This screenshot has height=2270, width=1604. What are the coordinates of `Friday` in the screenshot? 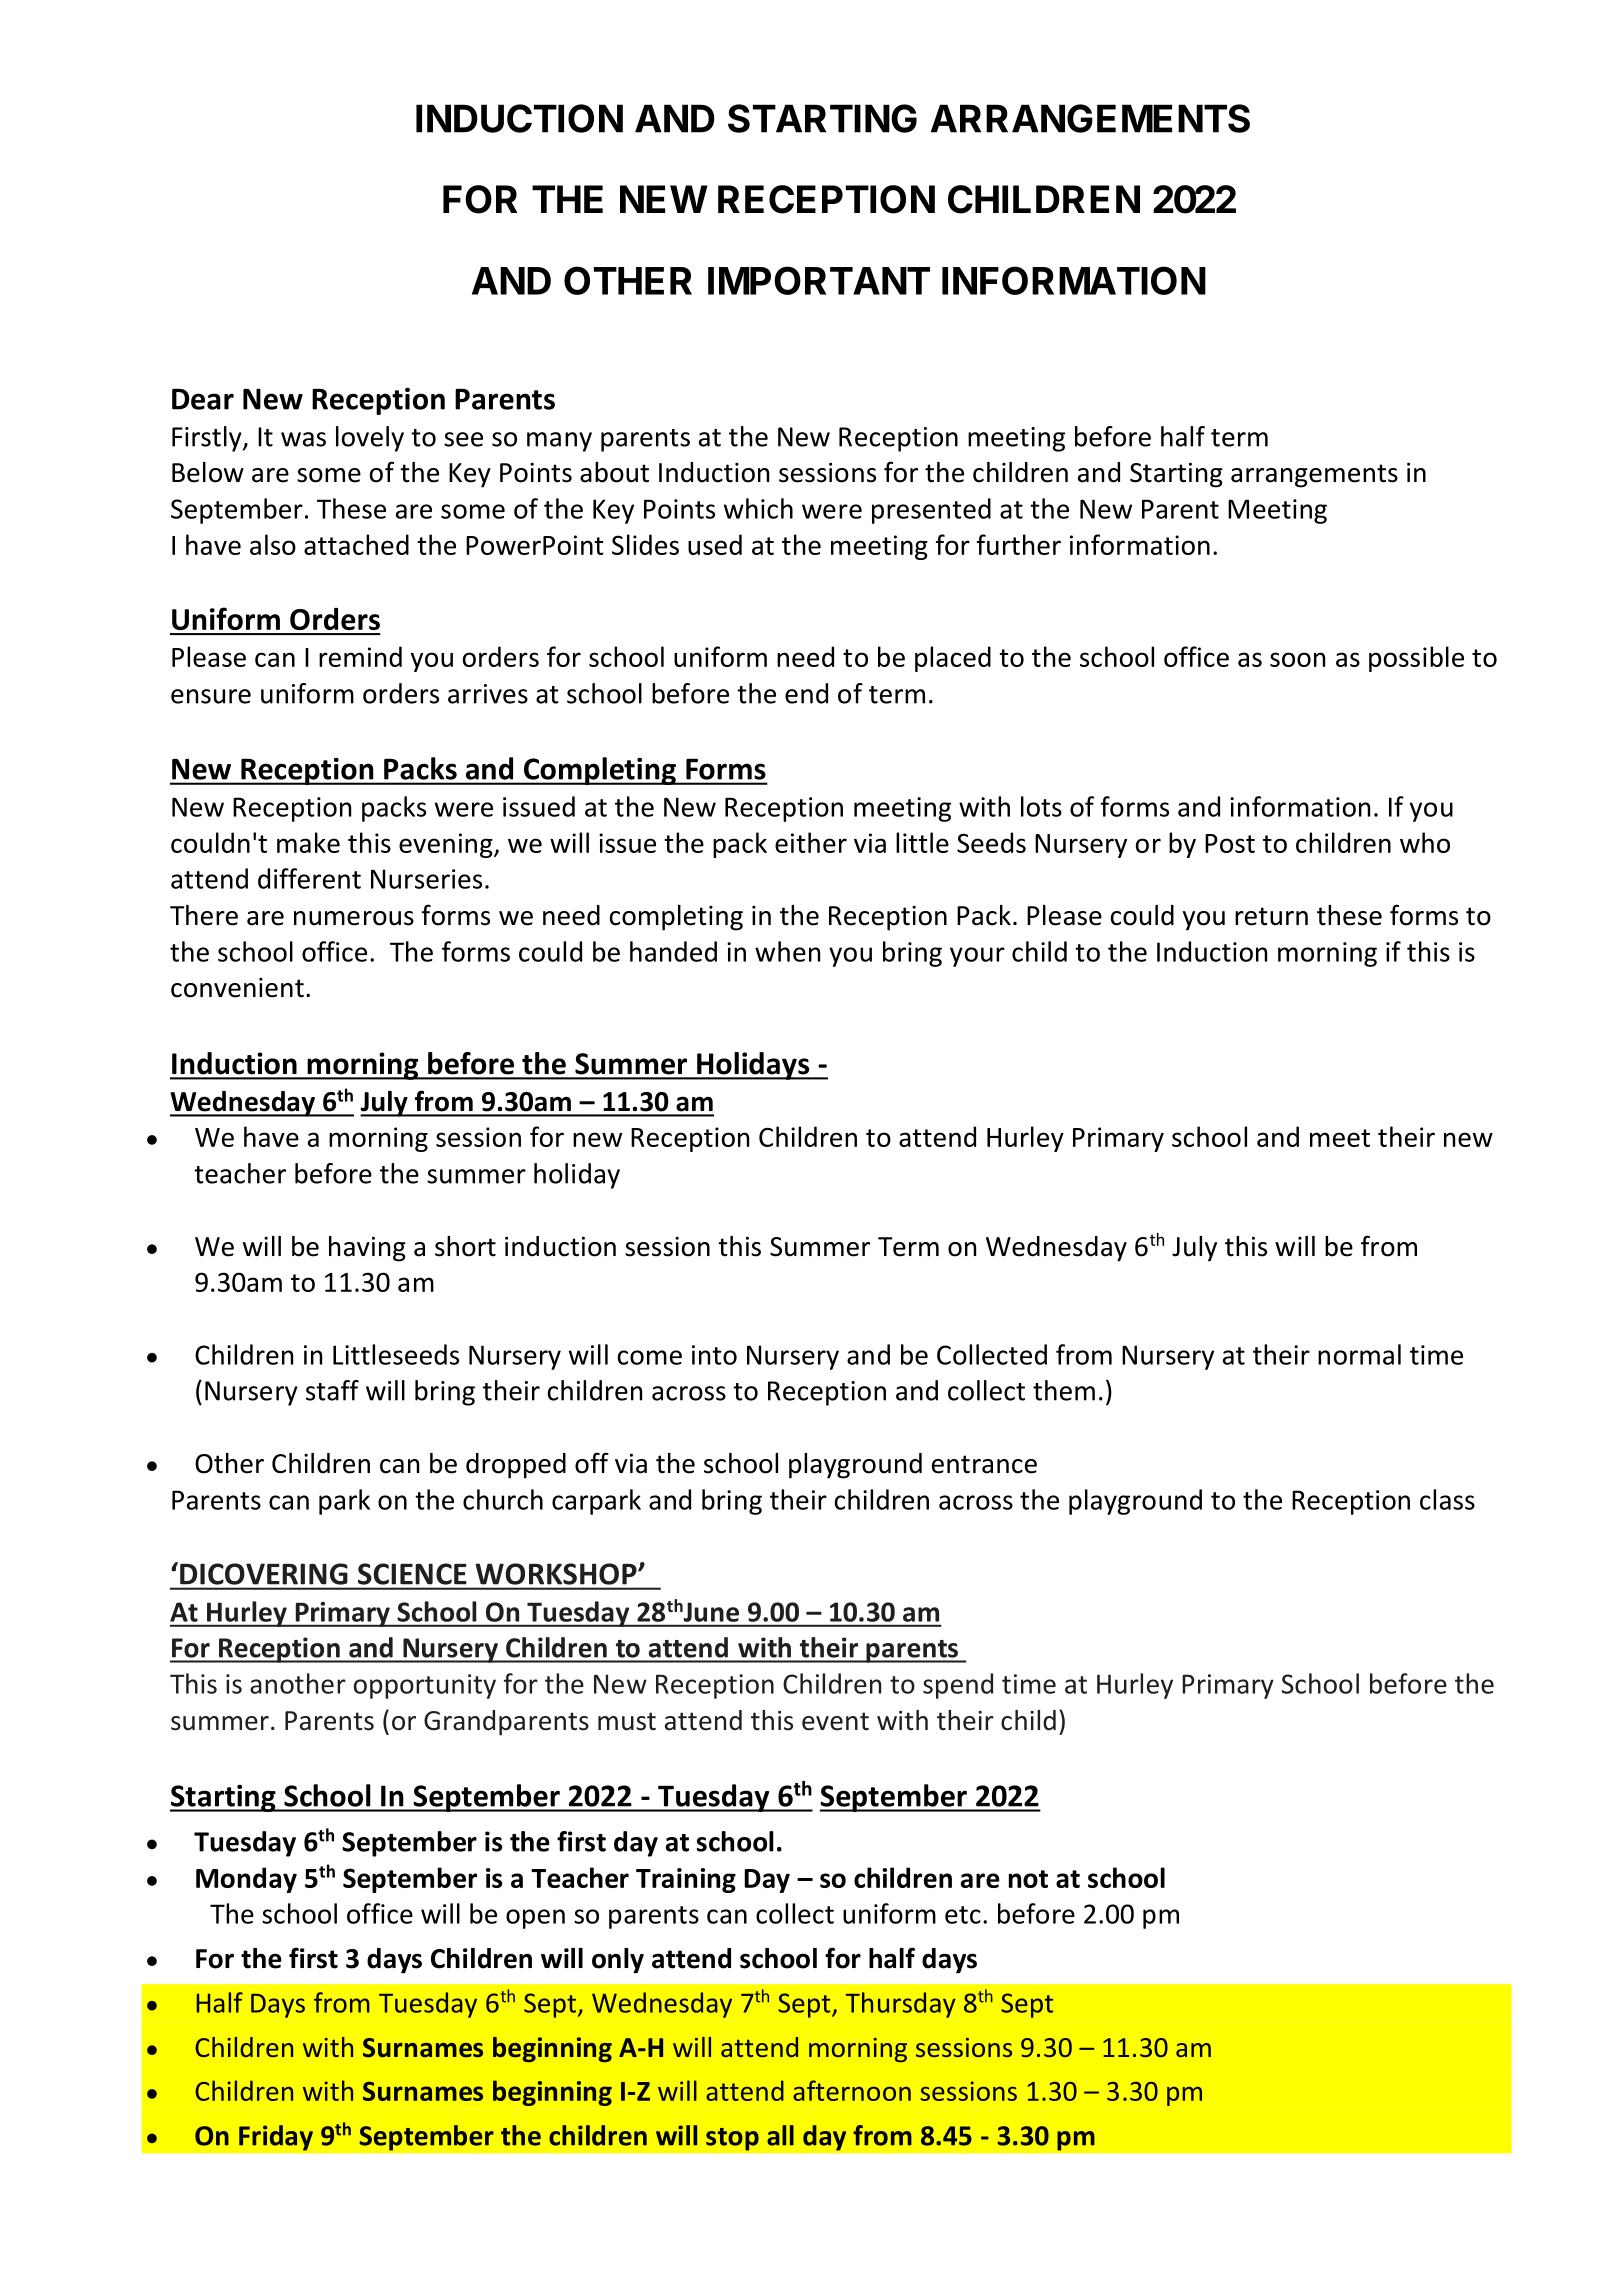 It's located at (276, 2138).
